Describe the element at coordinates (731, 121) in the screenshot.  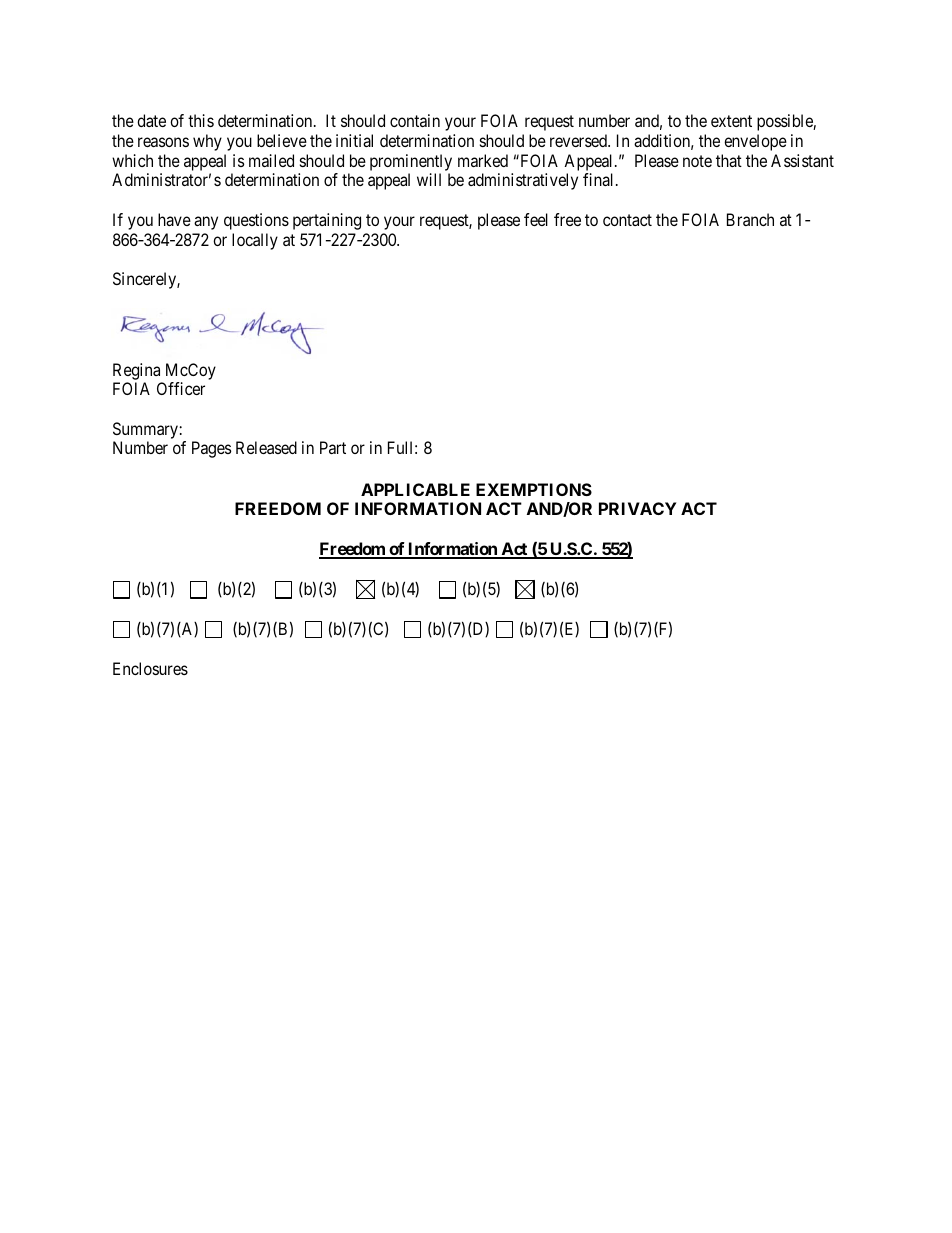
I see `extent` at that location.
